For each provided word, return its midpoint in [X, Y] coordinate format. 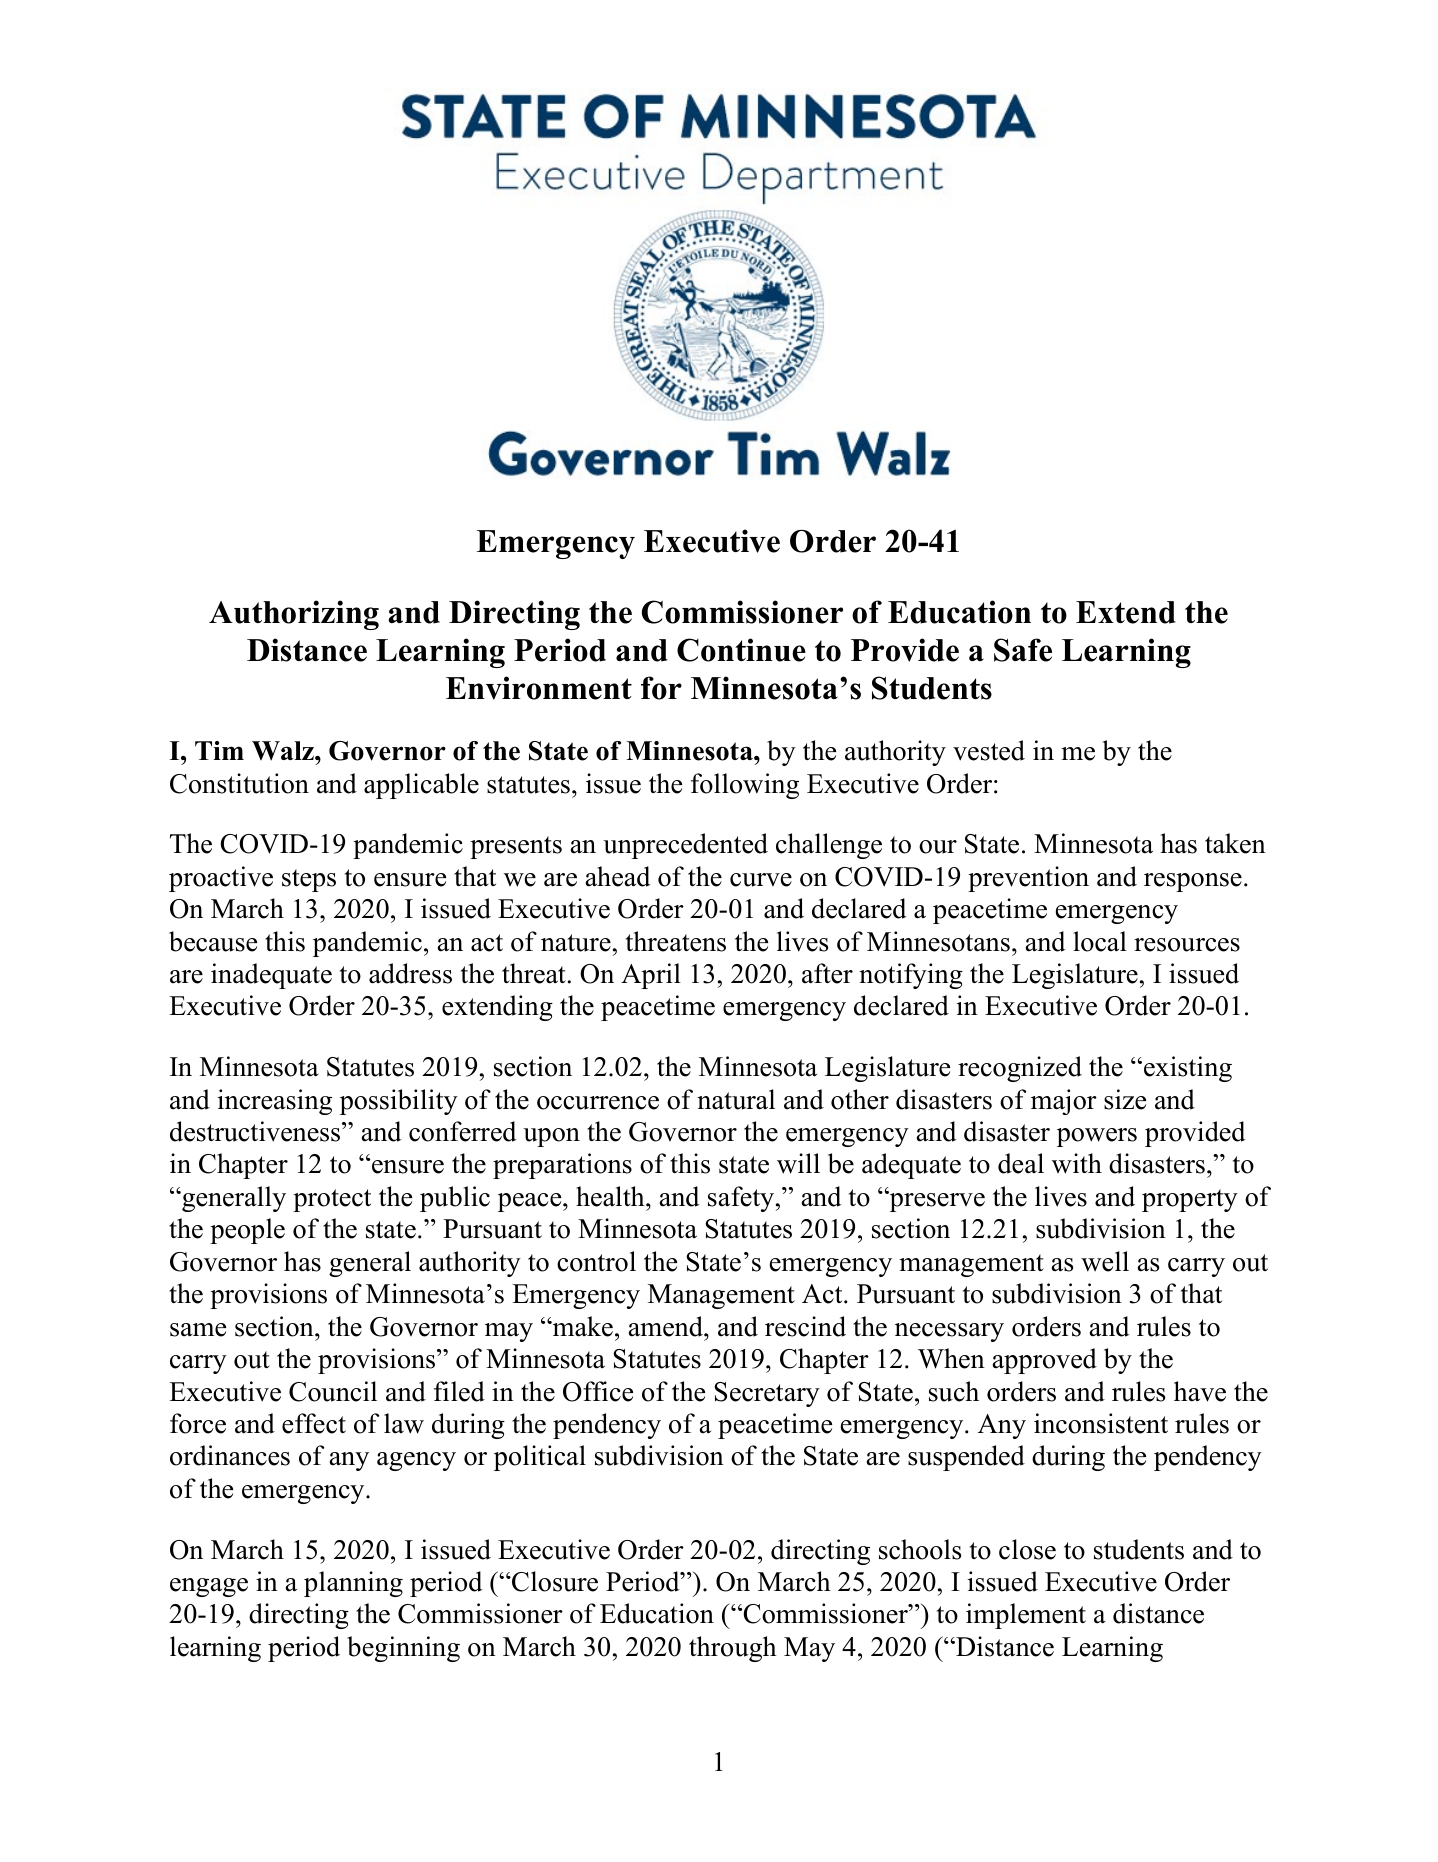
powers [1097, 1137]
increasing [275, 1102]
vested [989, 750]
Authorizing [294, 615]
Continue [741, 650]
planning [353, 1584]
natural [736, 1099]
